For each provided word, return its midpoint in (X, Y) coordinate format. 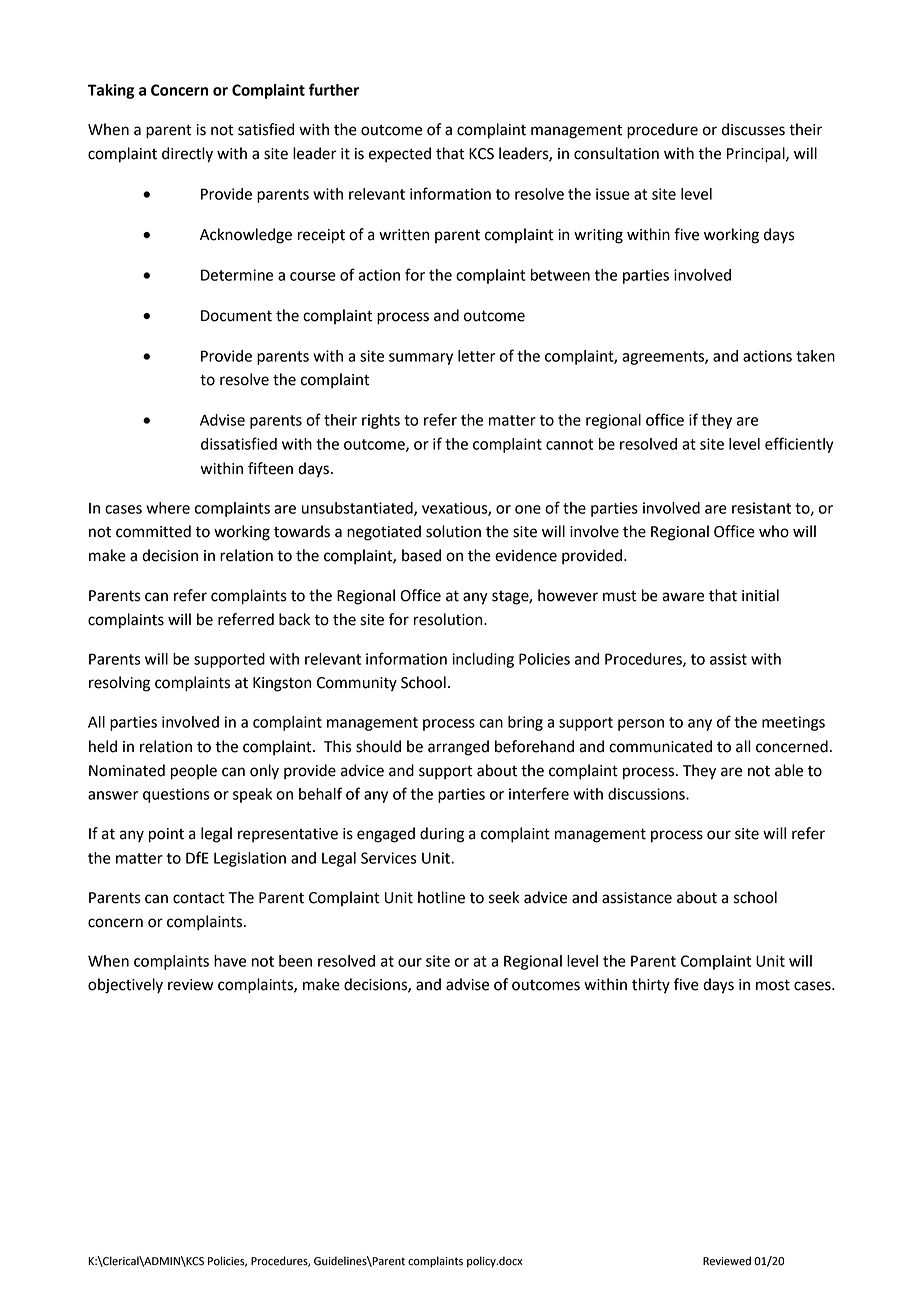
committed (153, 531)
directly (187, 155)
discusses (753, 129)
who (774, 531)
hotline (441, 897)
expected (400, 155)
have (230, 961)
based (421, 555)
